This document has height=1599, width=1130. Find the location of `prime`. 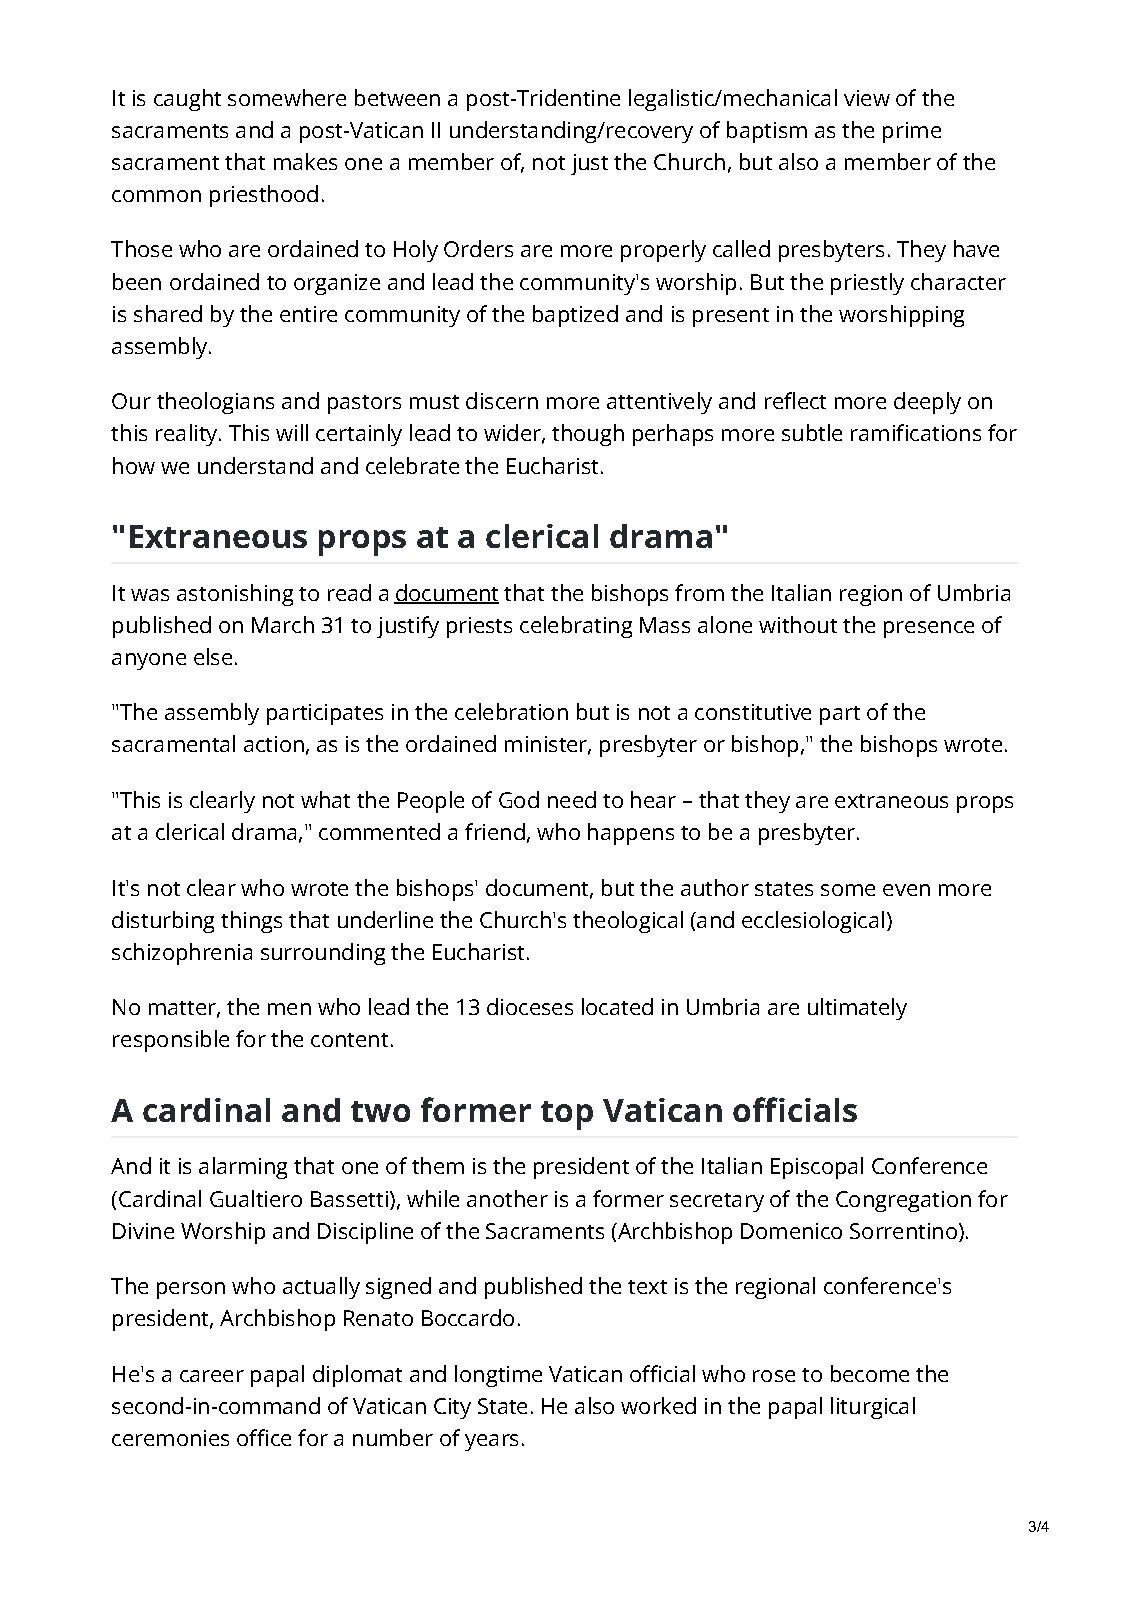

prime is located at coordinates (912, 132).
